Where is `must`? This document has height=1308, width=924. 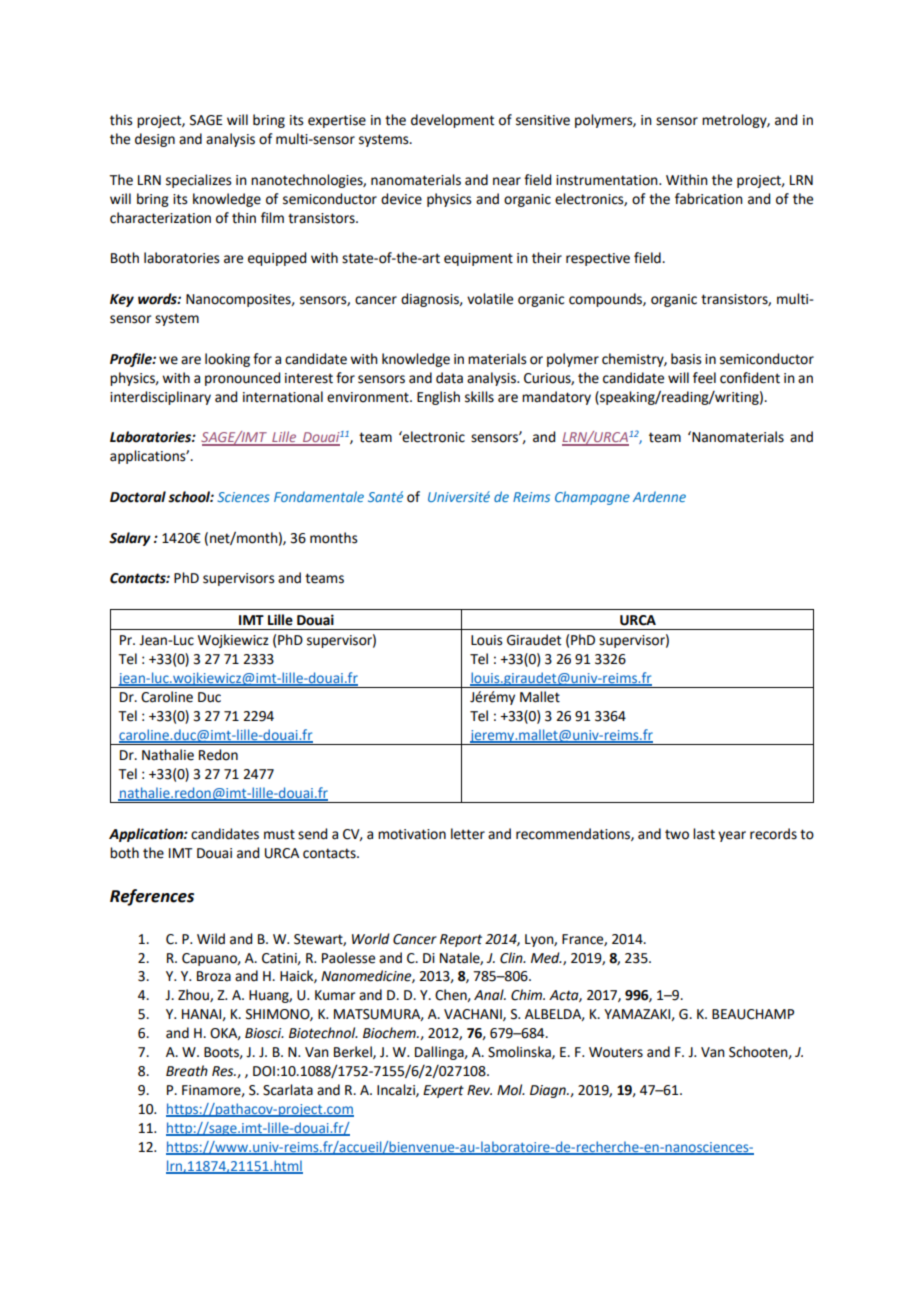
must is located at coordinates (279, 834).
